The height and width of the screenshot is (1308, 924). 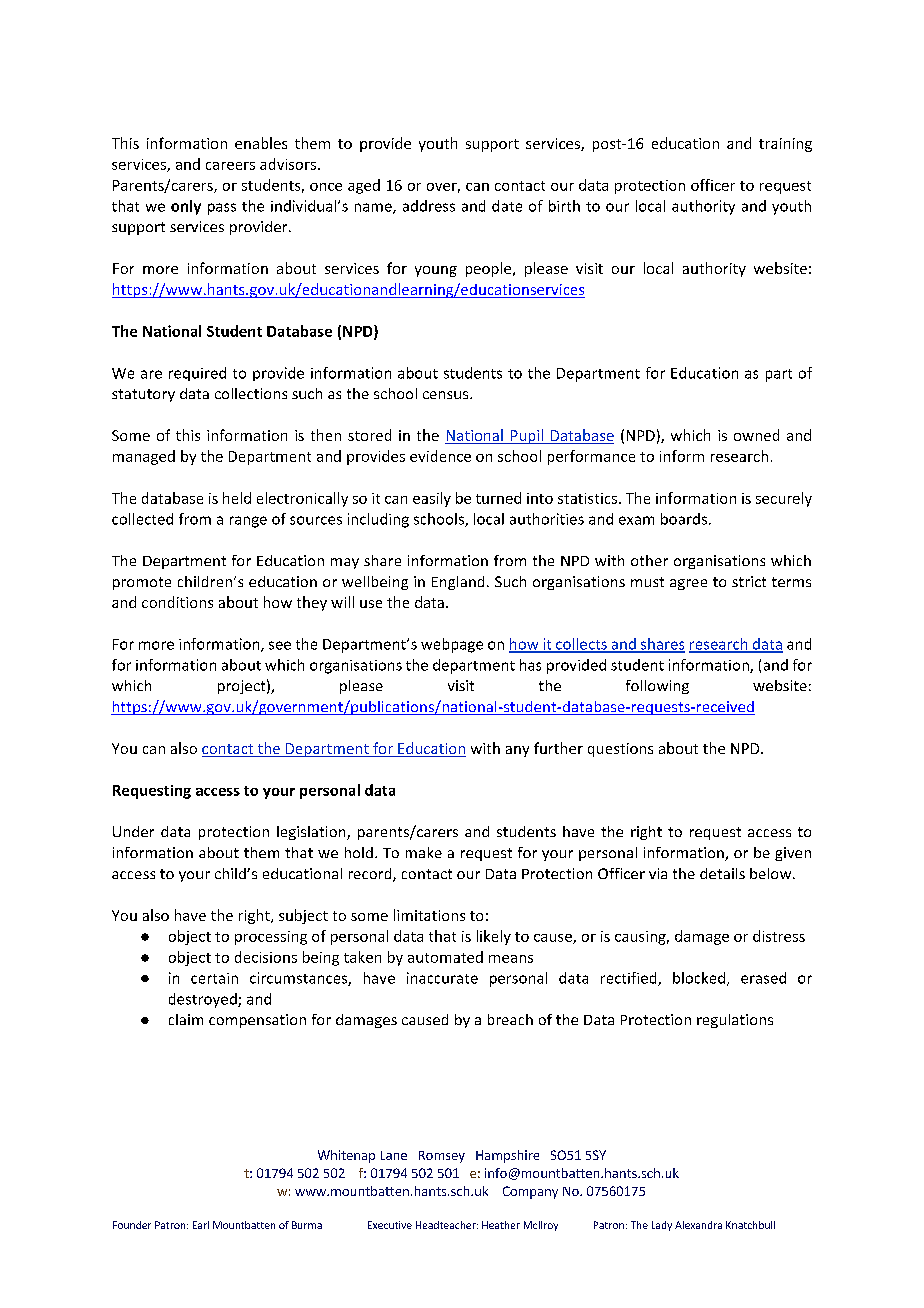 What do you see at coordinates (429, 206) in the screenshot?
I see `address` at bounding box center [429, 206].
